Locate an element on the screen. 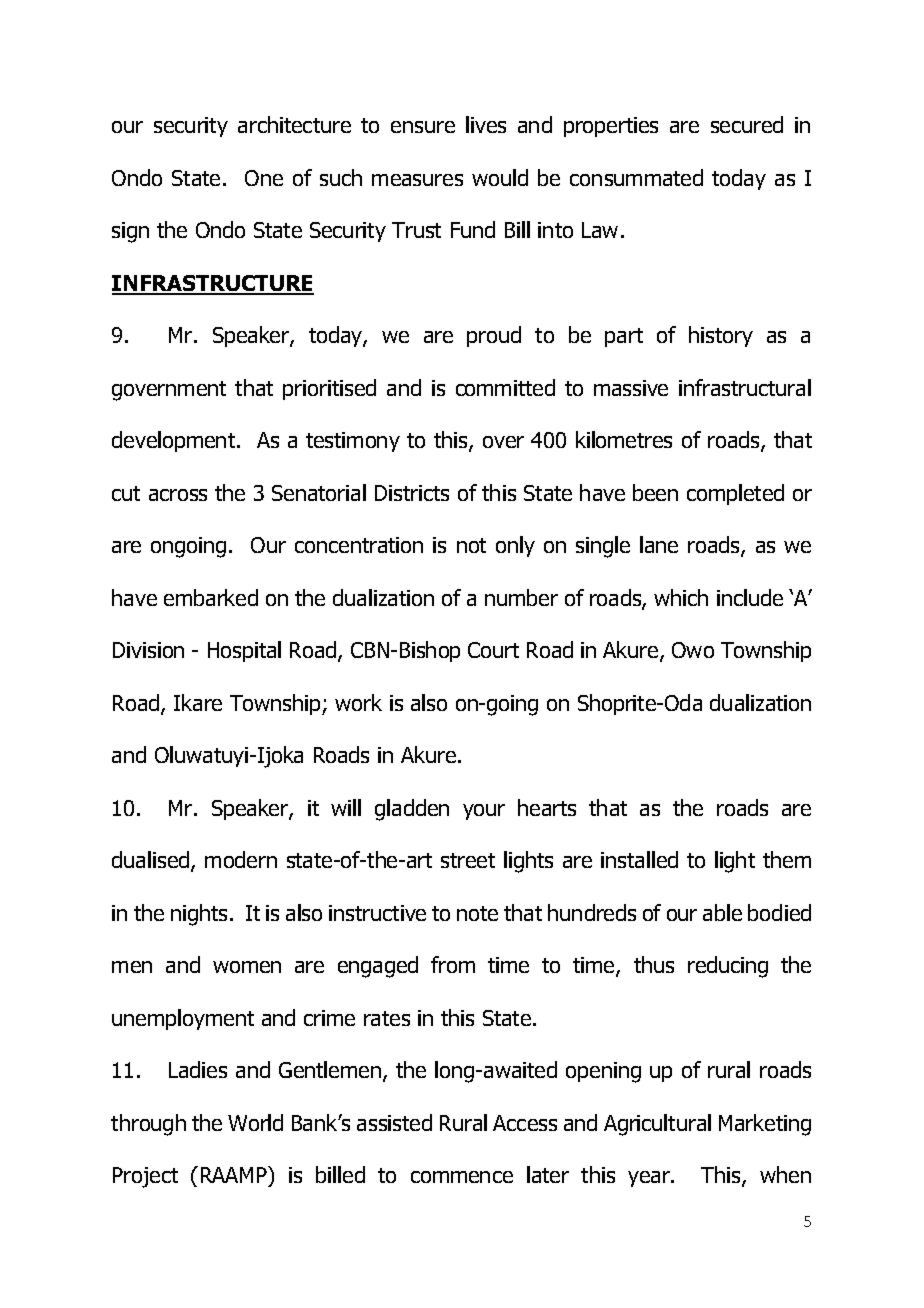  able is located at coordinates (722, 912).
